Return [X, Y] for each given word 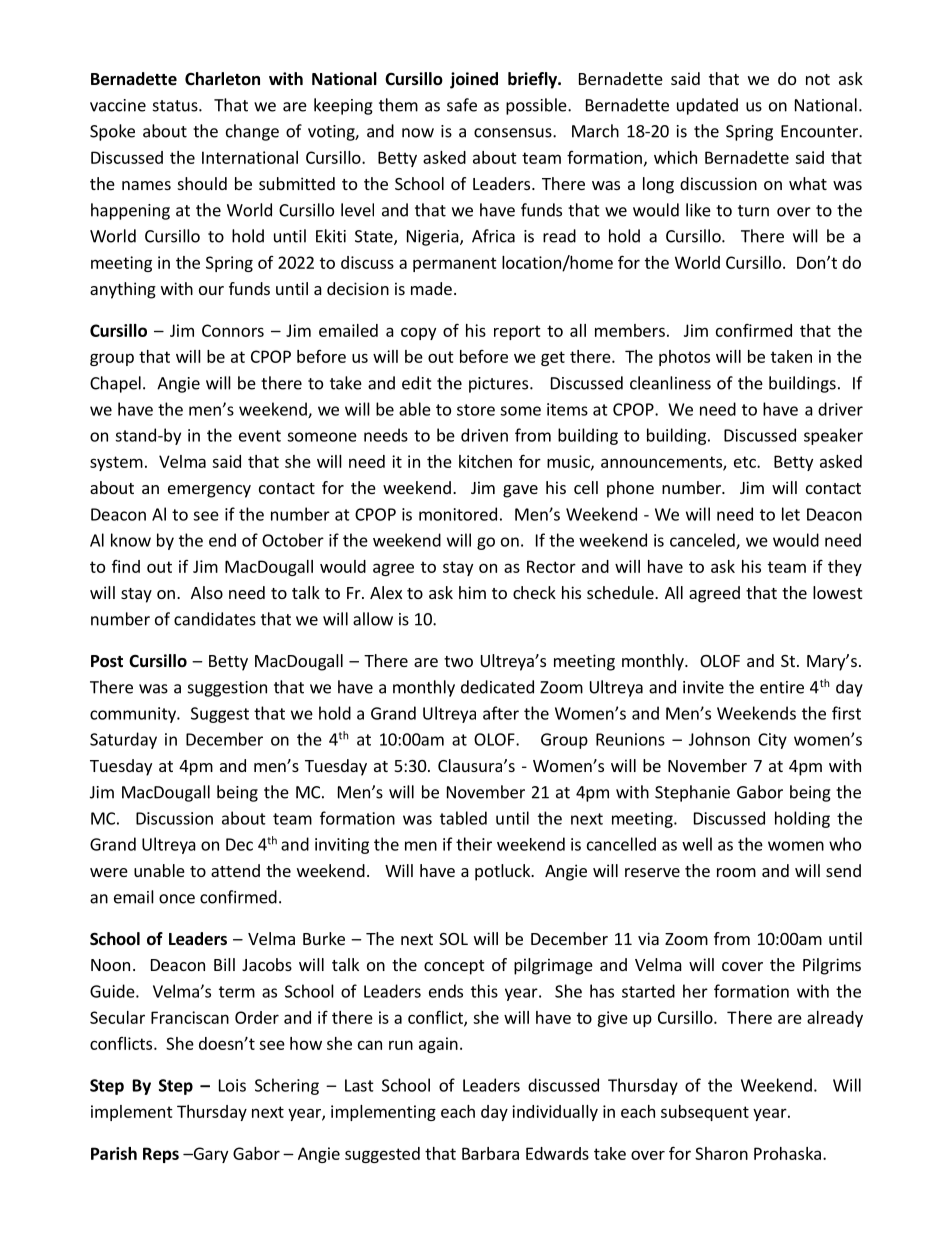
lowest [837, 592]
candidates [215, 619]
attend [235, 870]
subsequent [705, 1113]
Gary [209, 1155]
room [736, 872]
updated [707, 106]
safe [462, 105]
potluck [503, 872]
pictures [498, 385]
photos [684, 358]
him [472, 592]
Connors [233, 330]
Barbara [490, 1153]
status [176, 106]
